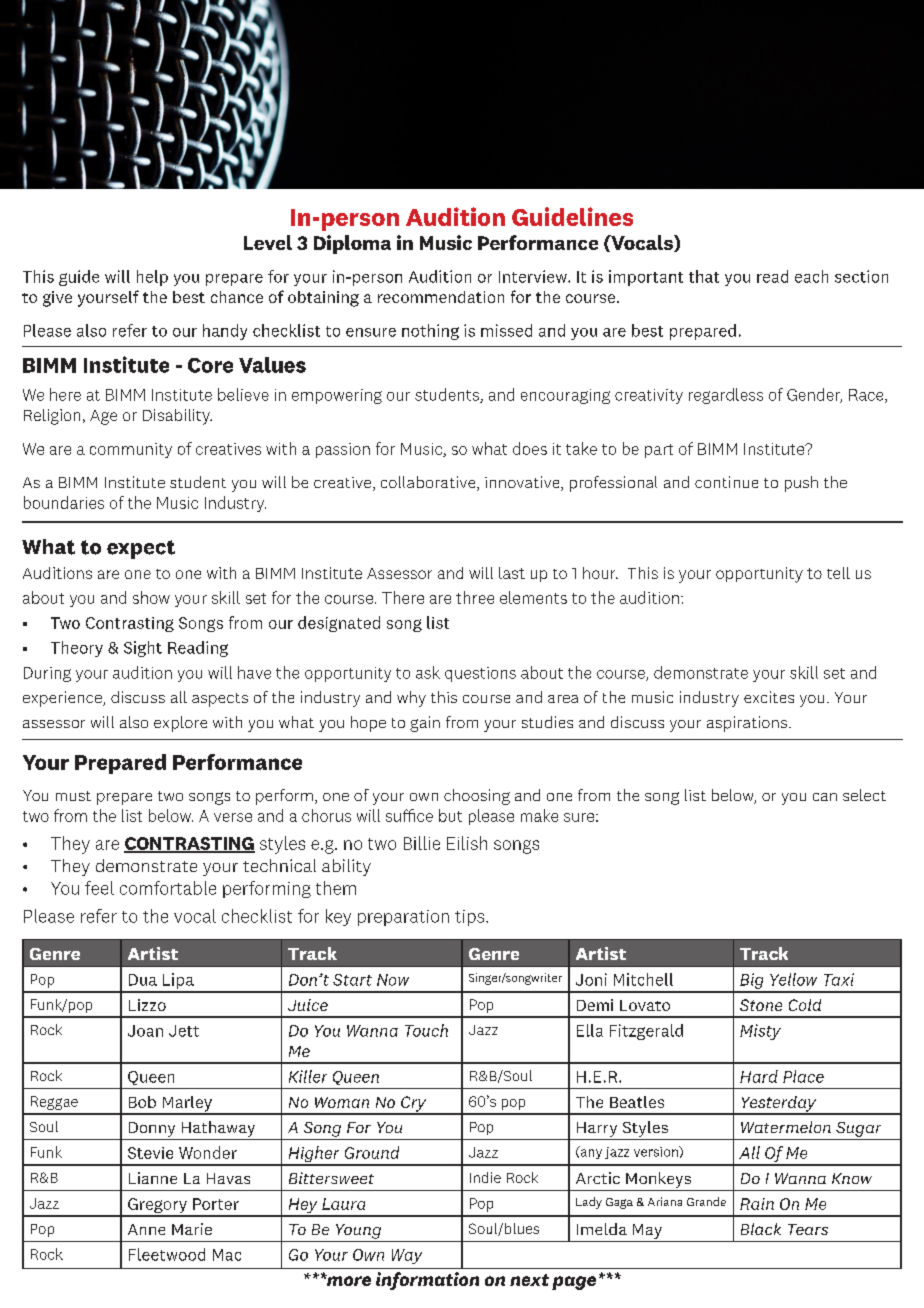  What do you see at coordinates (441, 297) in the image?
I see `recommendation` at bounding box center [441, 297].
